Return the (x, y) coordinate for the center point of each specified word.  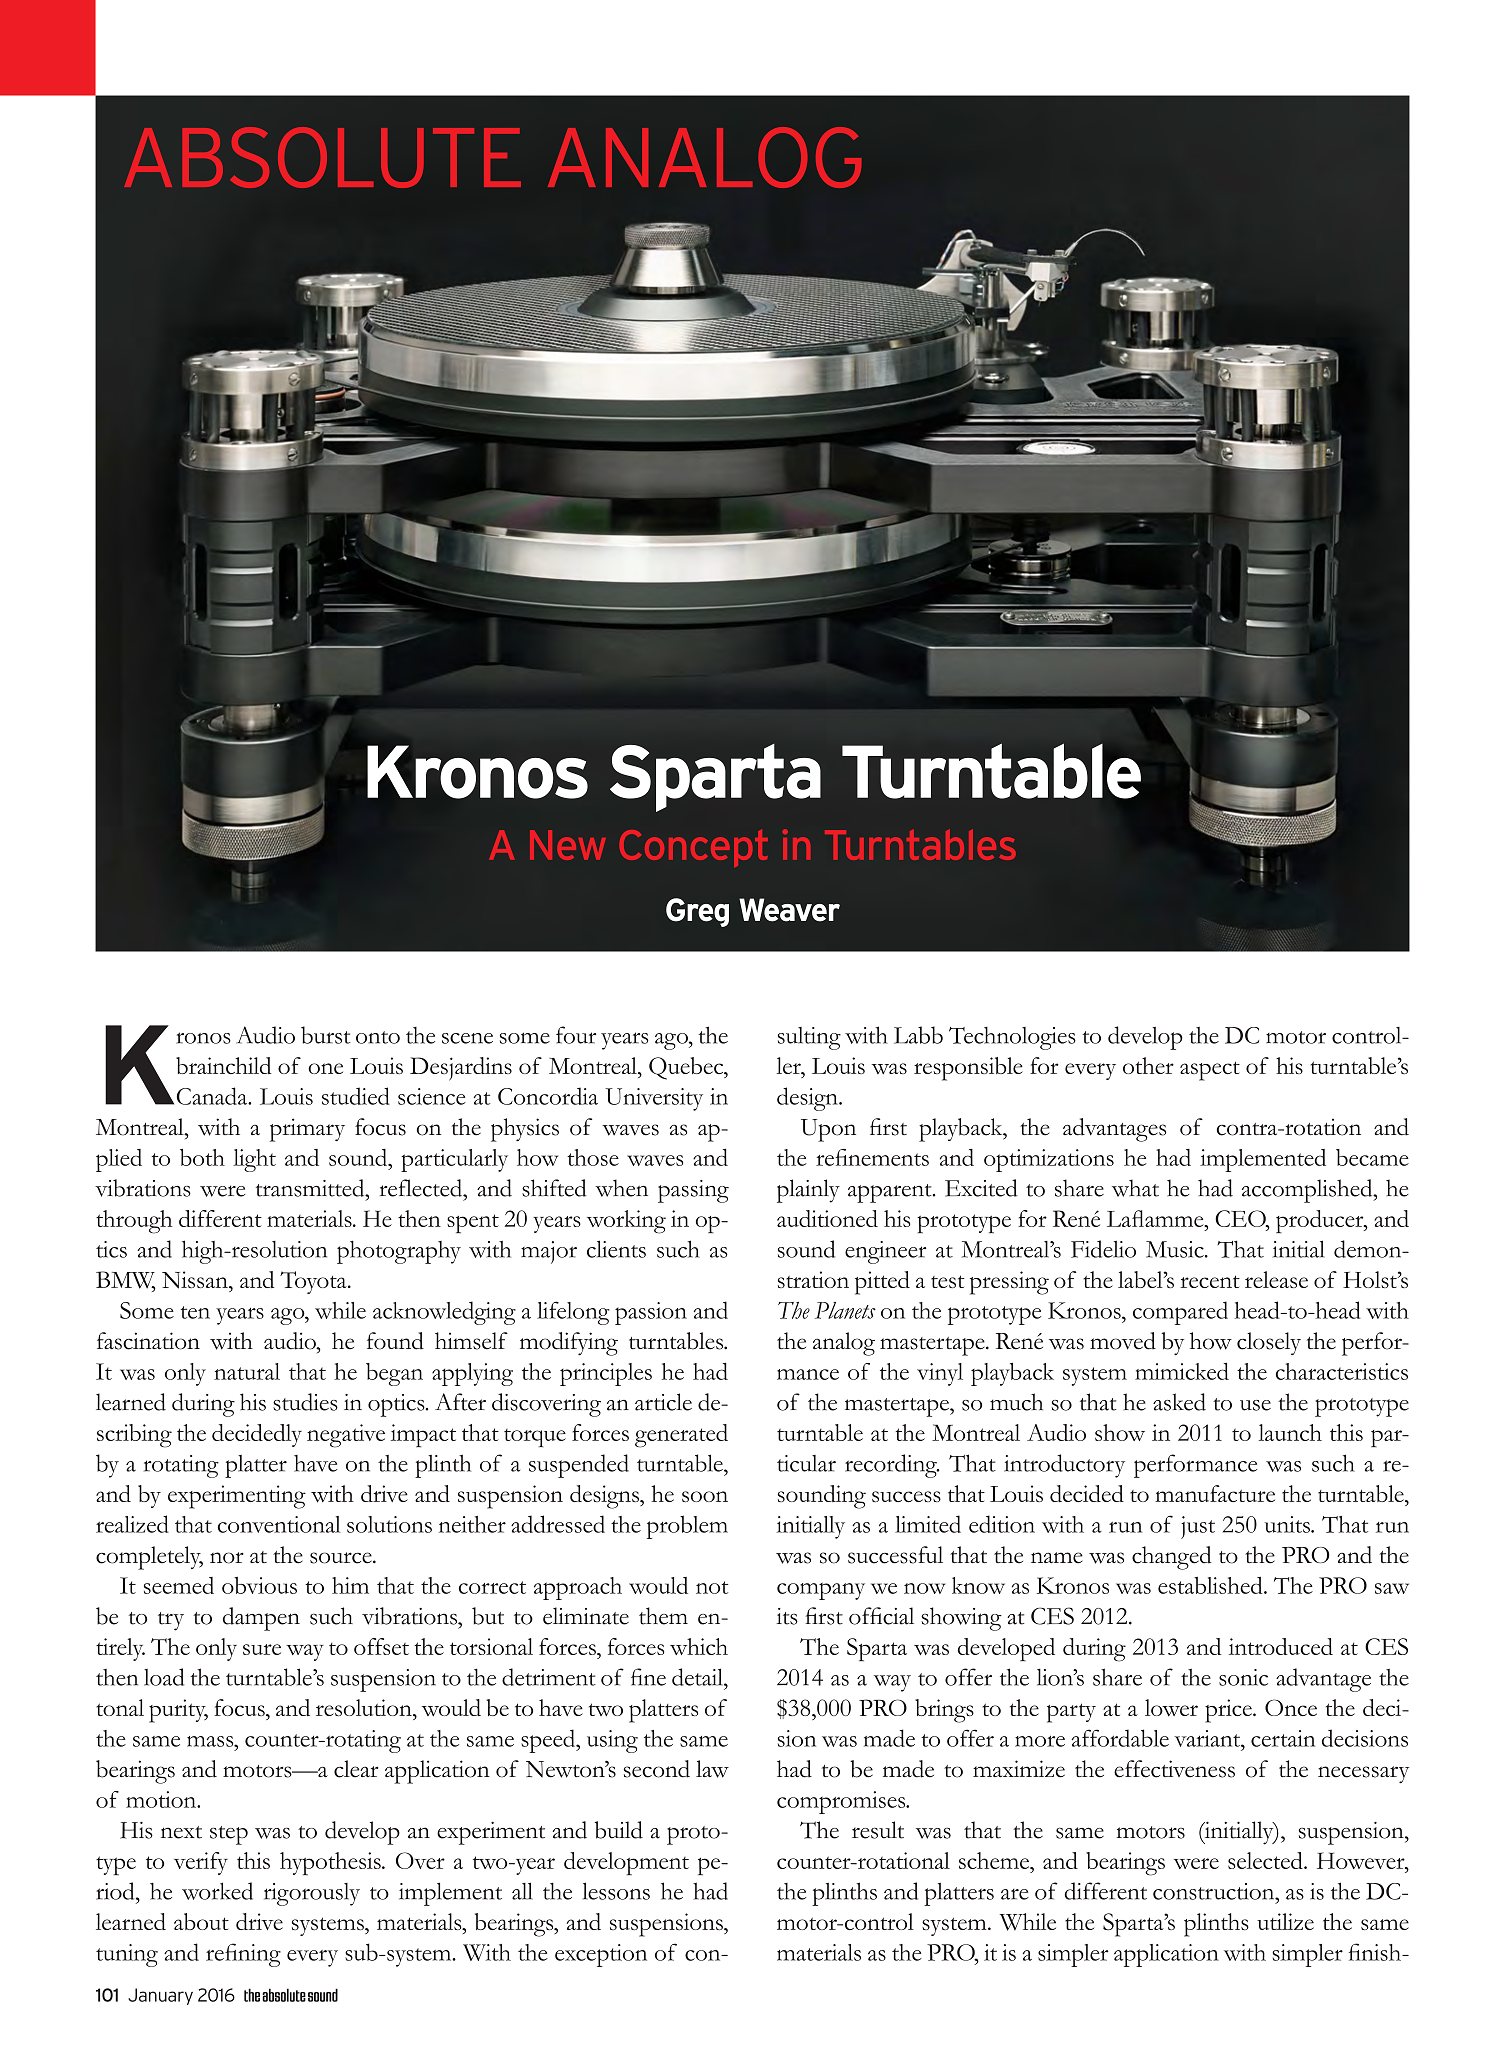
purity (178, 1711)
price (1229, 1711)
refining (243, 1955)
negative (346, 1436)
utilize (1285, 1921)
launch (1290, 1432)
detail (698, 1677)
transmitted (311, 1188)
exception (601, 1955)
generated (681, 1436)
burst (326, 1035)
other (1148, 1065)
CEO (1241, 1219)
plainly (808, 1191)
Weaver (789, 910)
